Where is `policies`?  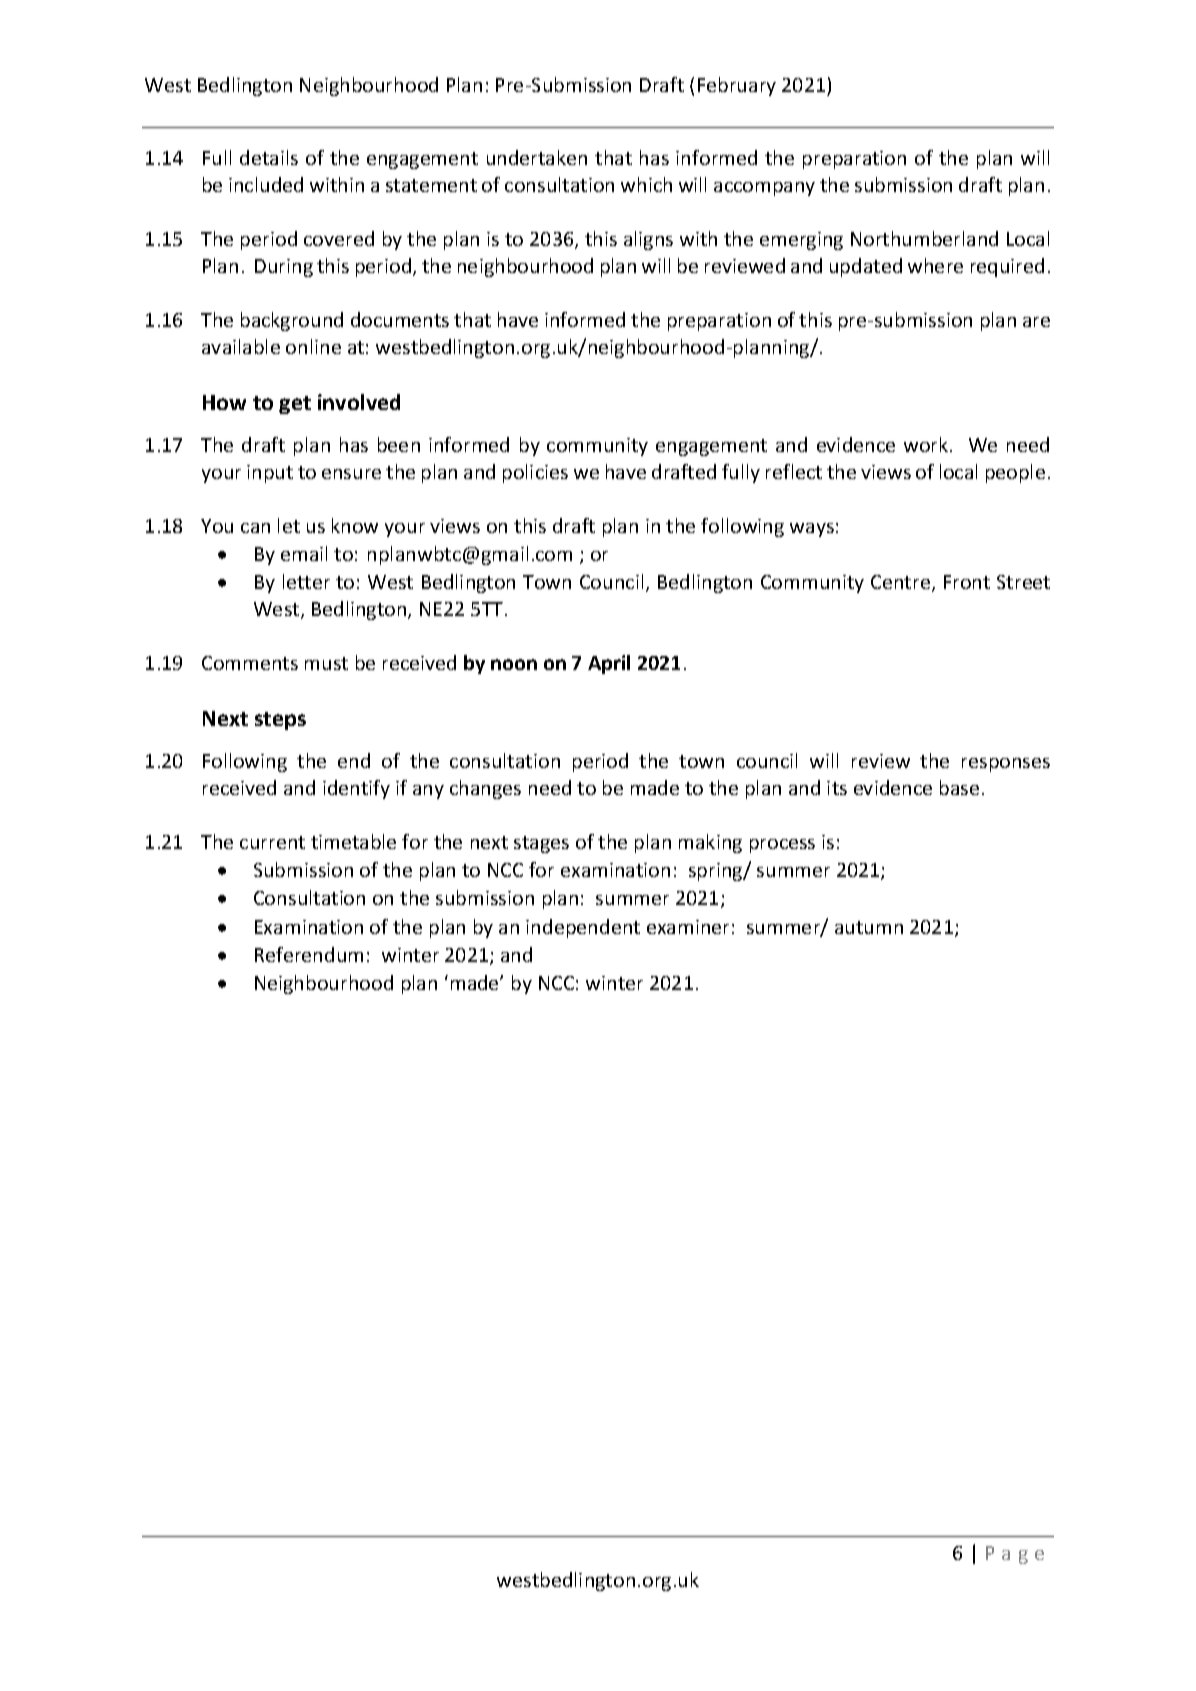 policies is located at coordinates (535, 473).
